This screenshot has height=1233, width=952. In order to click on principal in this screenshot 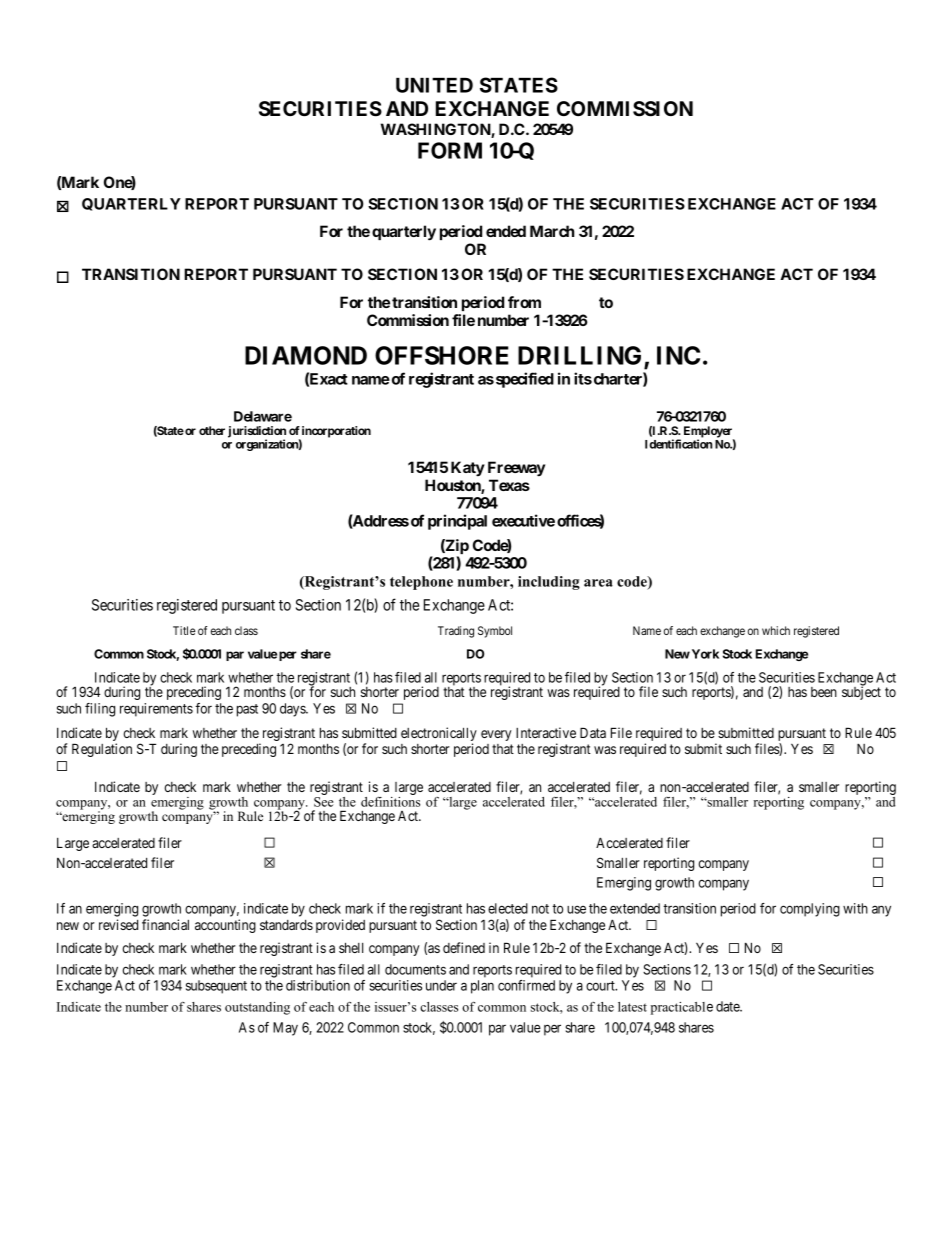, I will do `click(457, 522)`.
